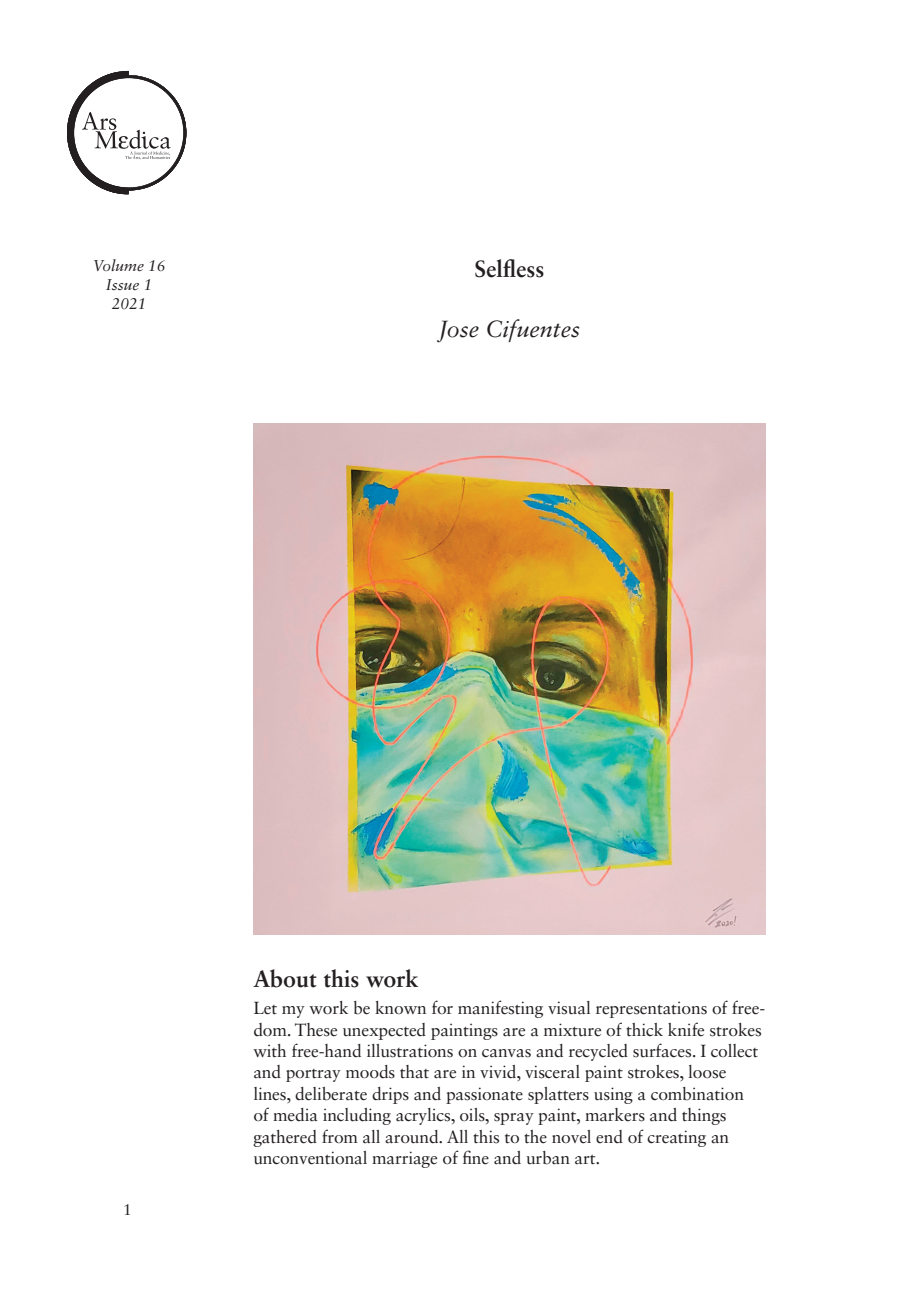  Describe the element at coordinates (285, 1138) in the document. I see `gathered` at that location.
